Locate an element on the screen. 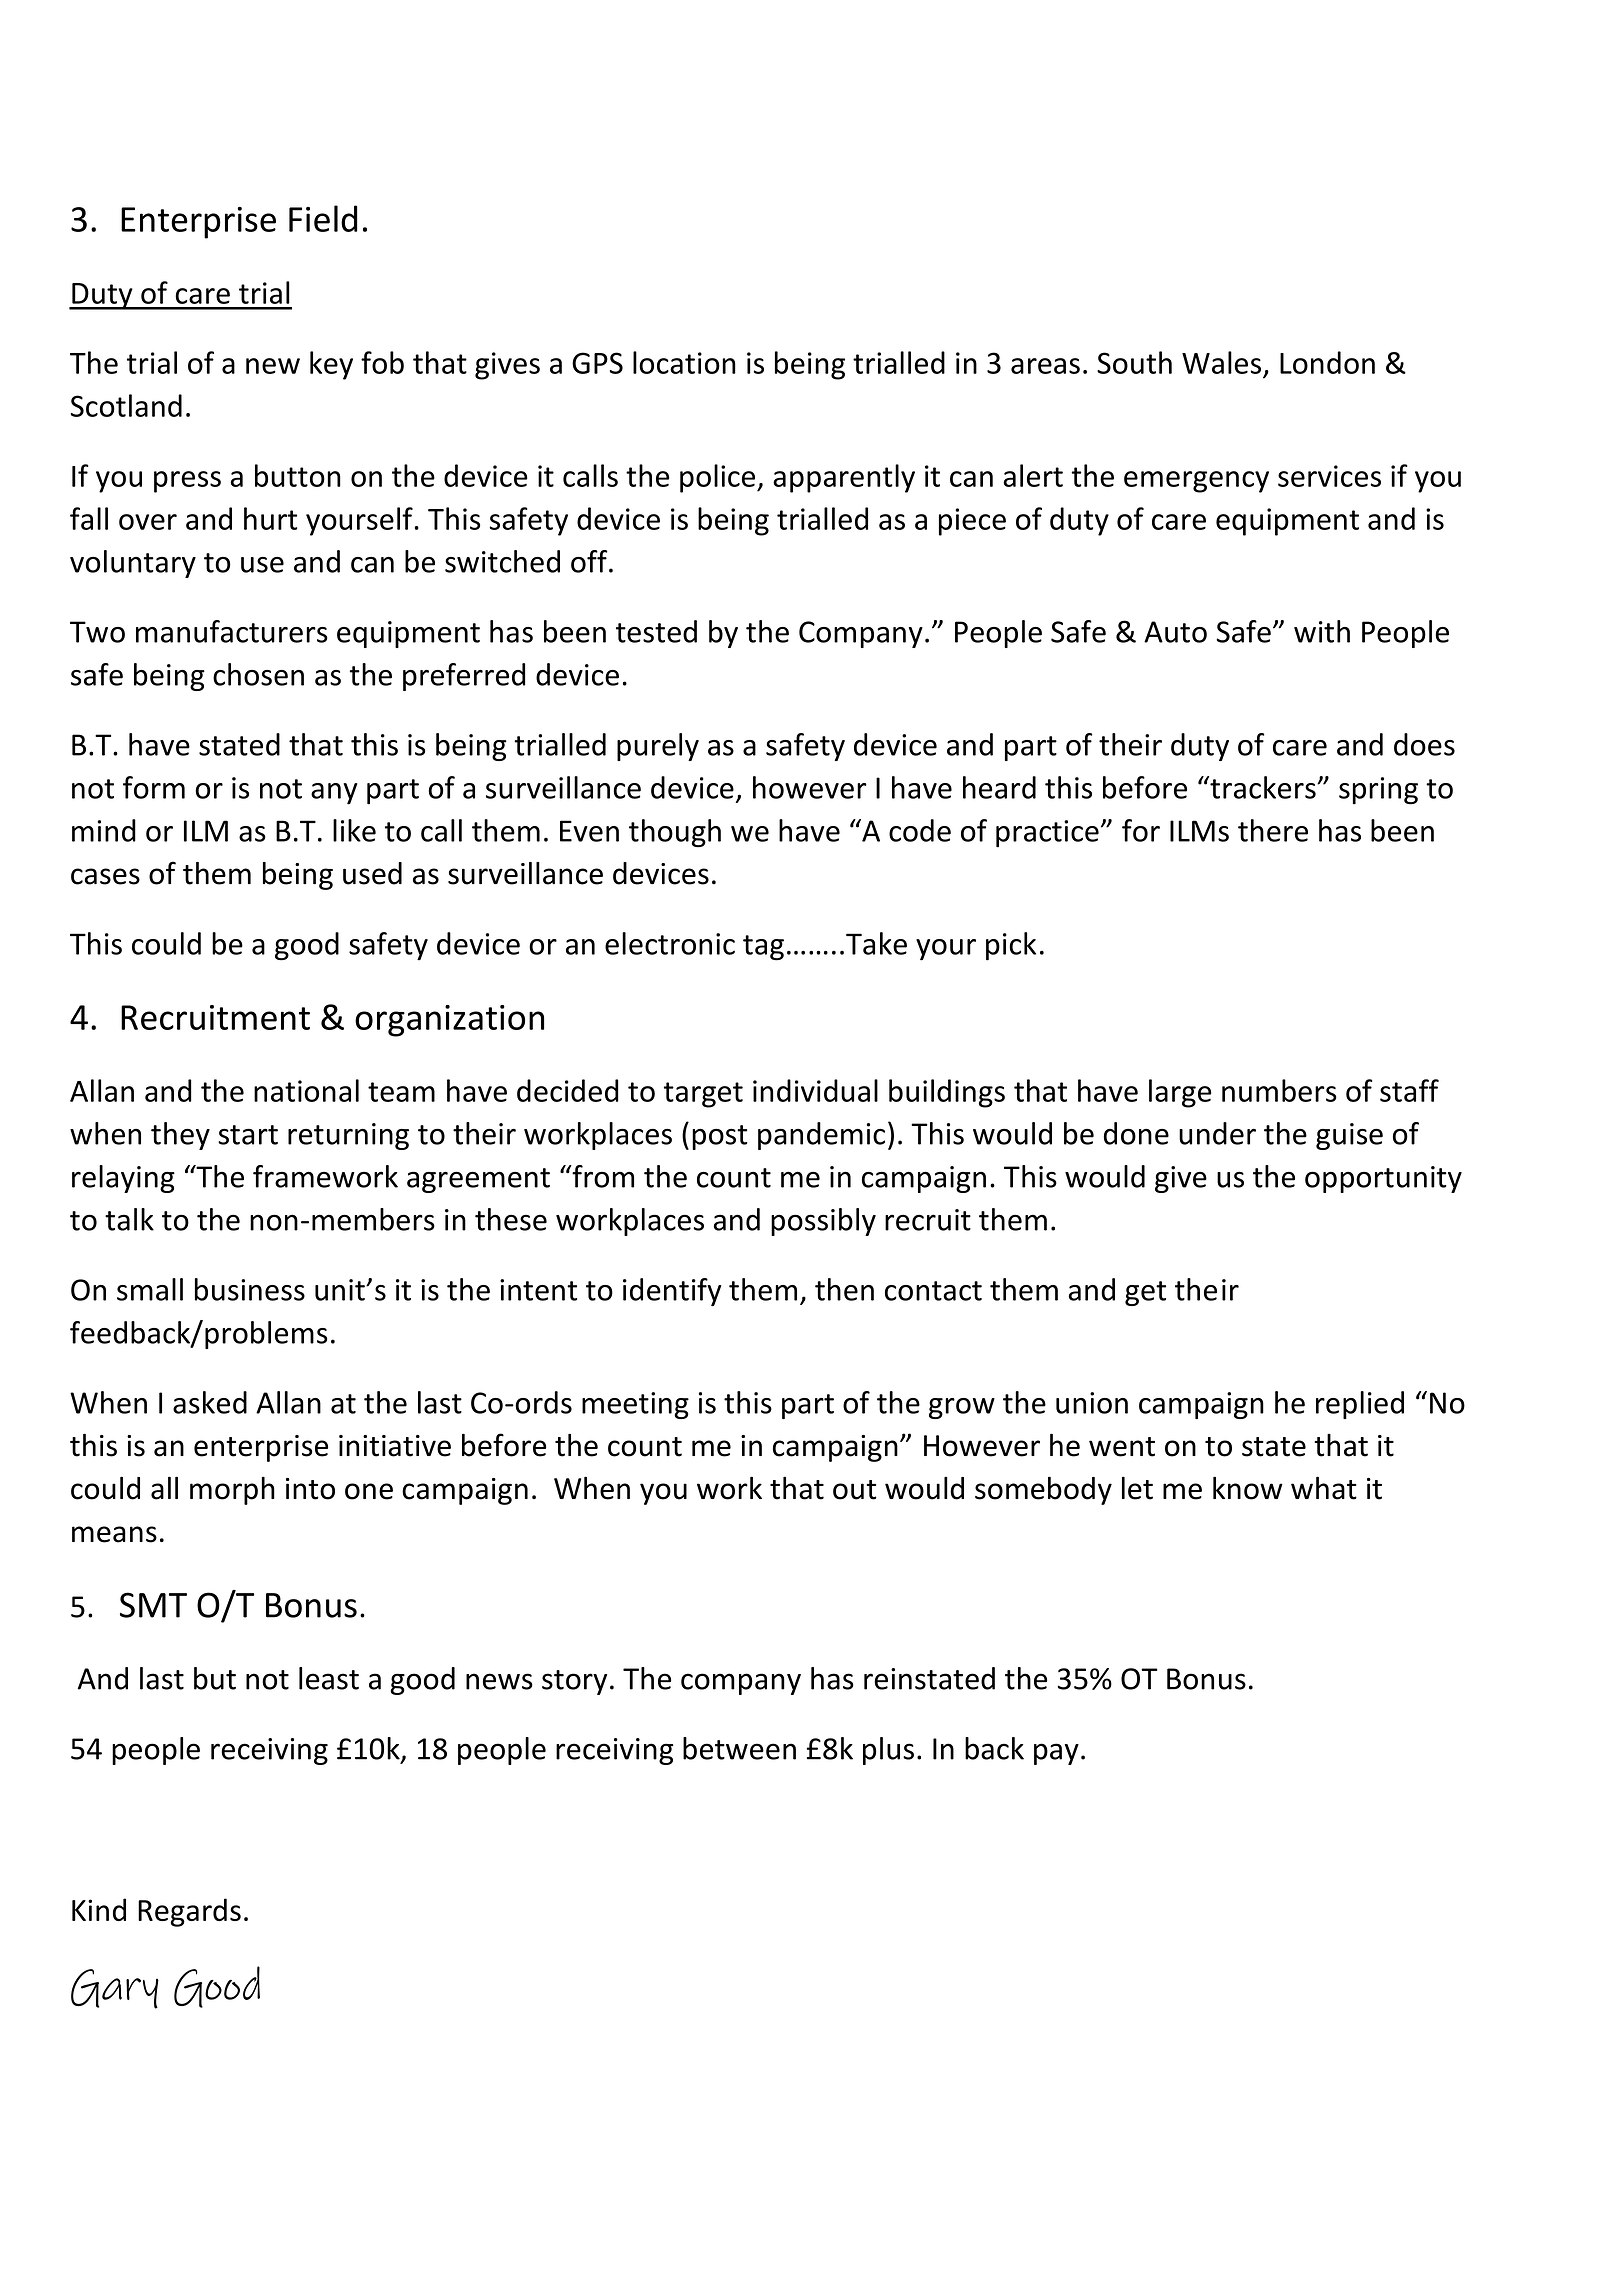 Image resolution: width=1616 pixels, height=2285 pixels. location is located at coordinates (684, 362).
